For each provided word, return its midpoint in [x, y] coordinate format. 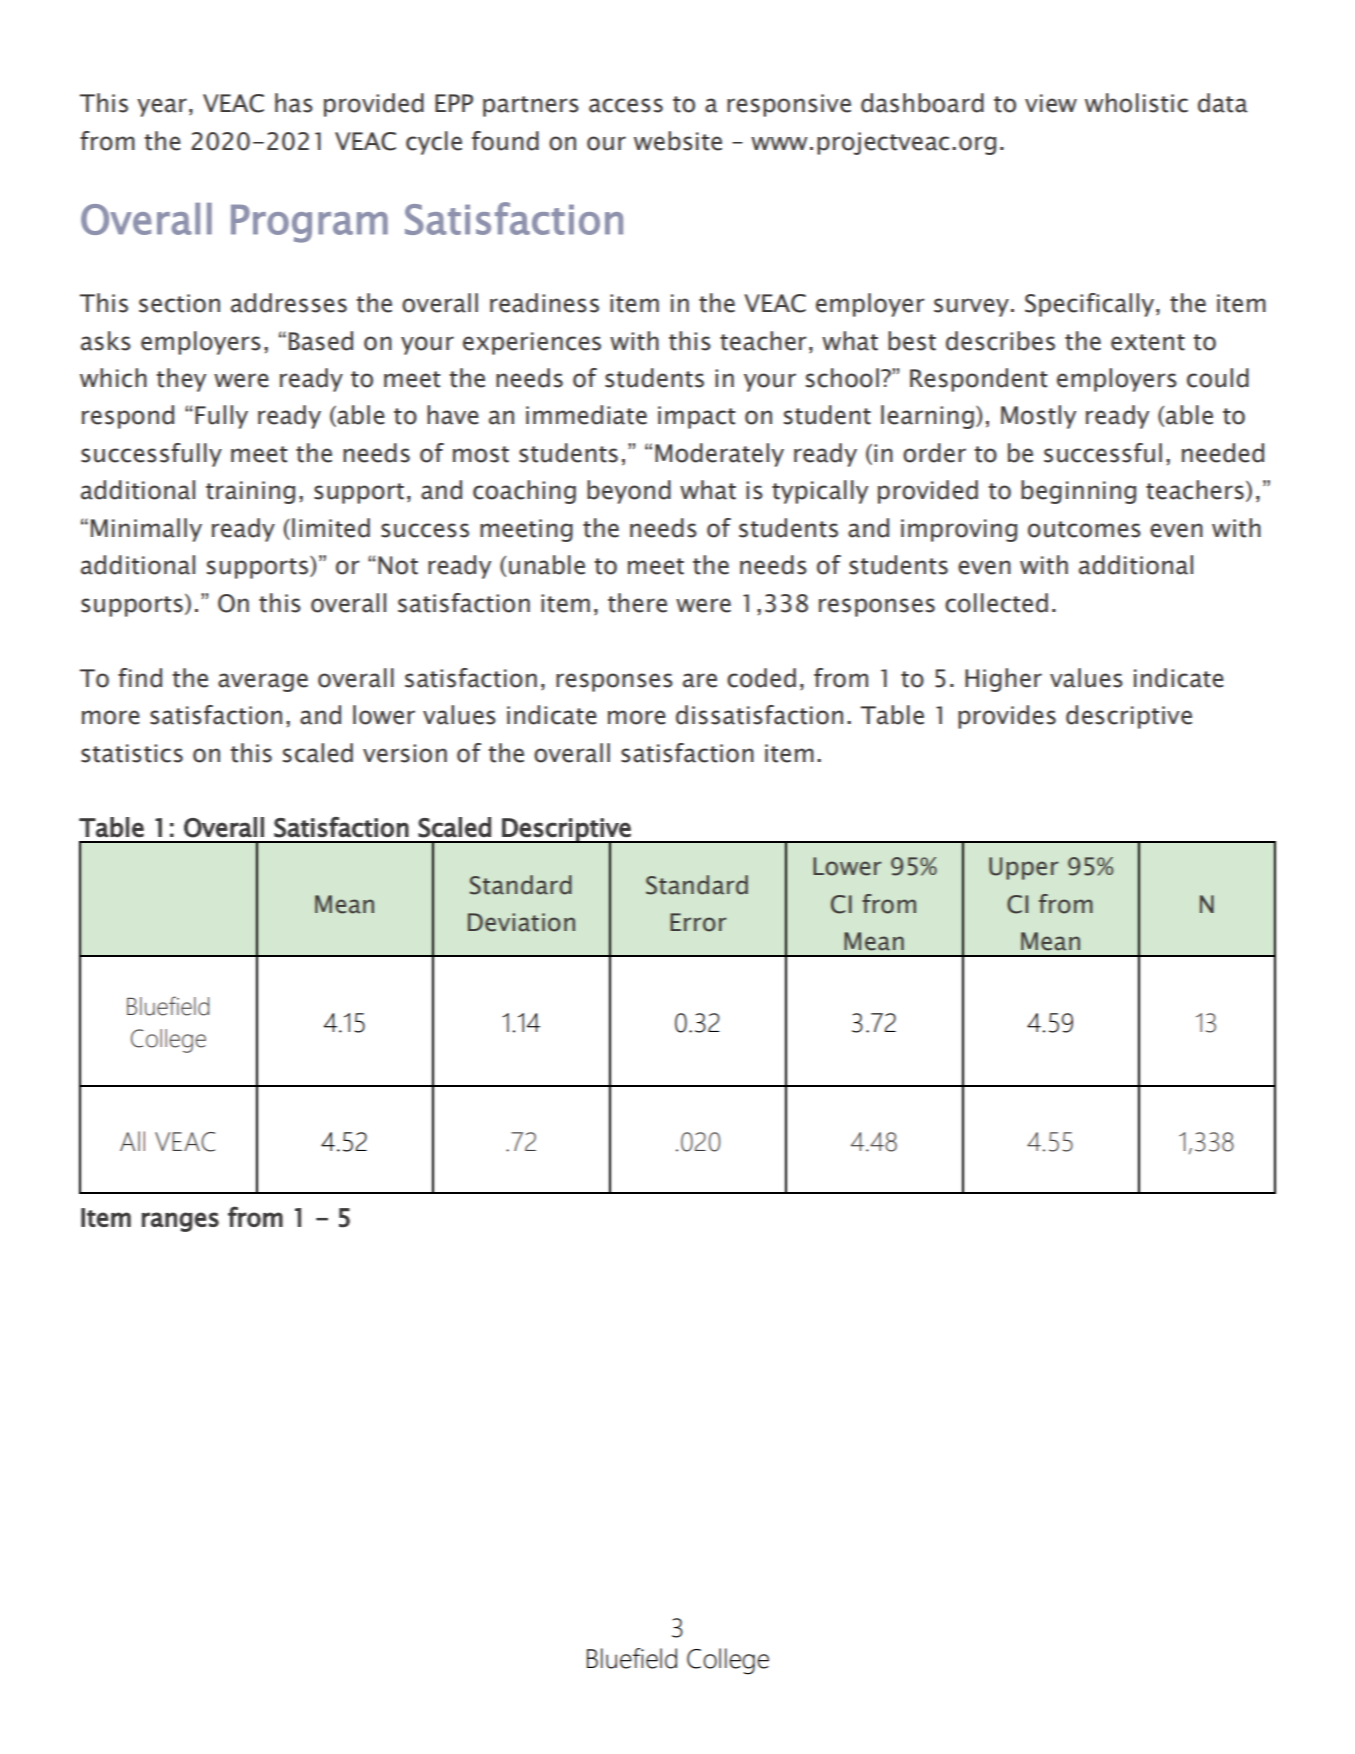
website [678, 141]
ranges [180, 1222]
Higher [1003, 680]
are [700, 680]
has [294, 103]
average [263, 682]
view [1051, 103]
